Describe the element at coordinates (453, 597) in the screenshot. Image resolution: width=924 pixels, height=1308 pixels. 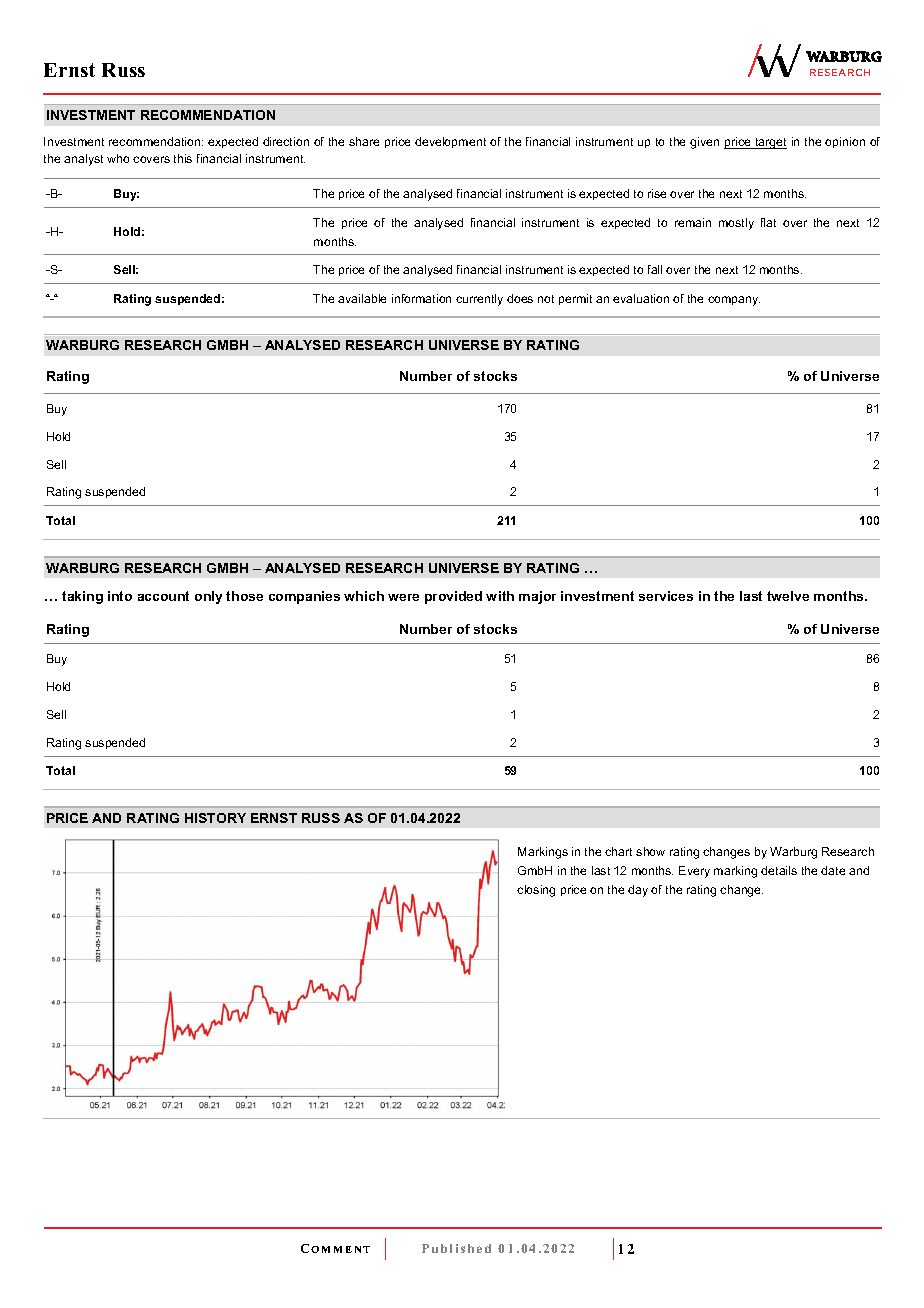
I see `provided` at that location.
